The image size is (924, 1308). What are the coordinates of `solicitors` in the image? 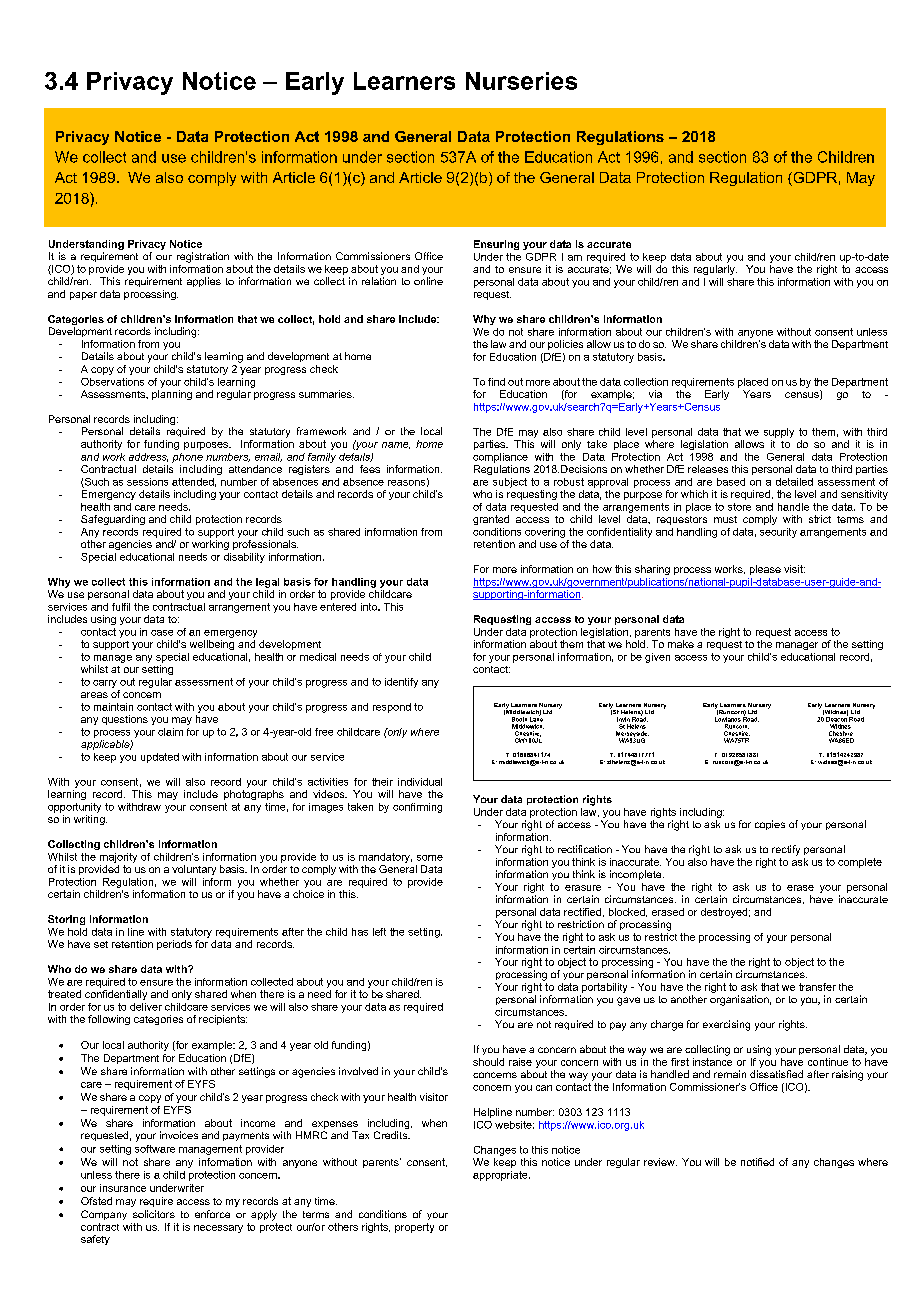 It's located at (154, 1214).
